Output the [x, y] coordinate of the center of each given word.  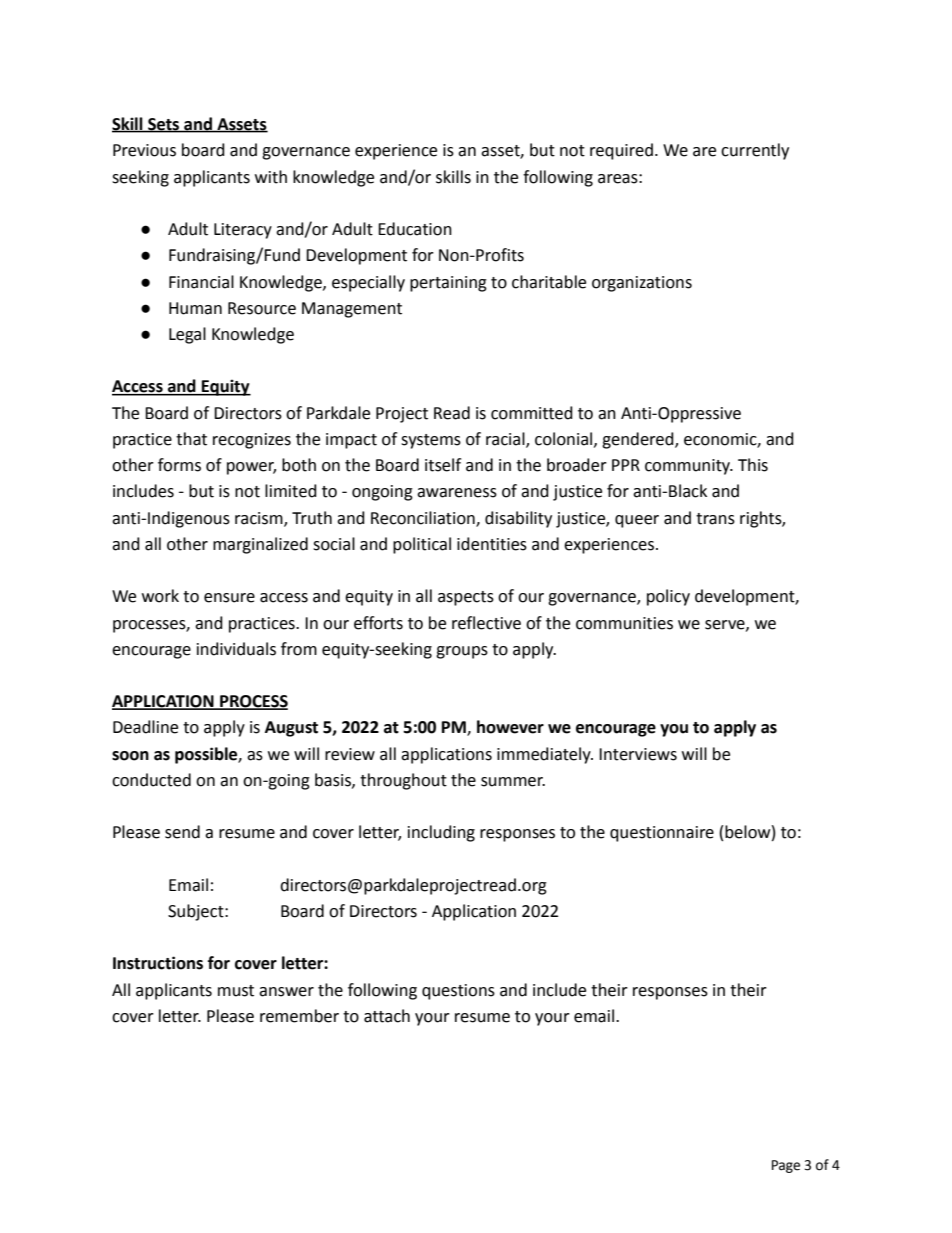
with [271, 177]
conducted [151, 780]
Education [415, 229]
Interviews [638, 754]
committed [532, 413]
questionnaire [662, 834]
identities [492, 544]
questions [458, 992]
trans [715, 519]
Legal [187, 335]
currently [755, 151]
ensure [229, 598]
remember [299, 1016]
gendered [639, 440]
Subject [197, 912]
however [510, 727]
